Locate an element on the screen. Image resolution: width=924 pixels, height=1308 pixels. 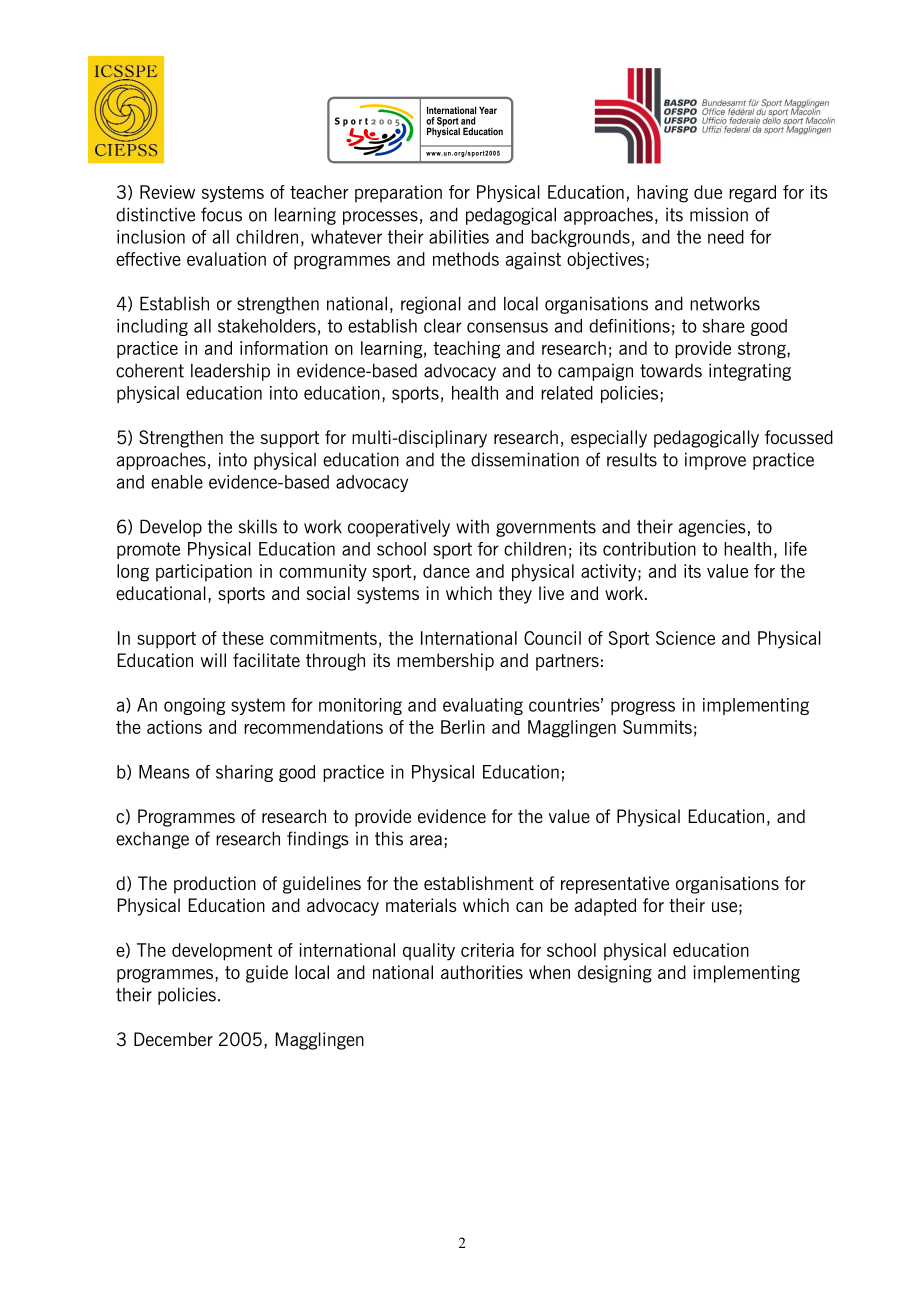
authorities is located at coordinates (482, 972).
